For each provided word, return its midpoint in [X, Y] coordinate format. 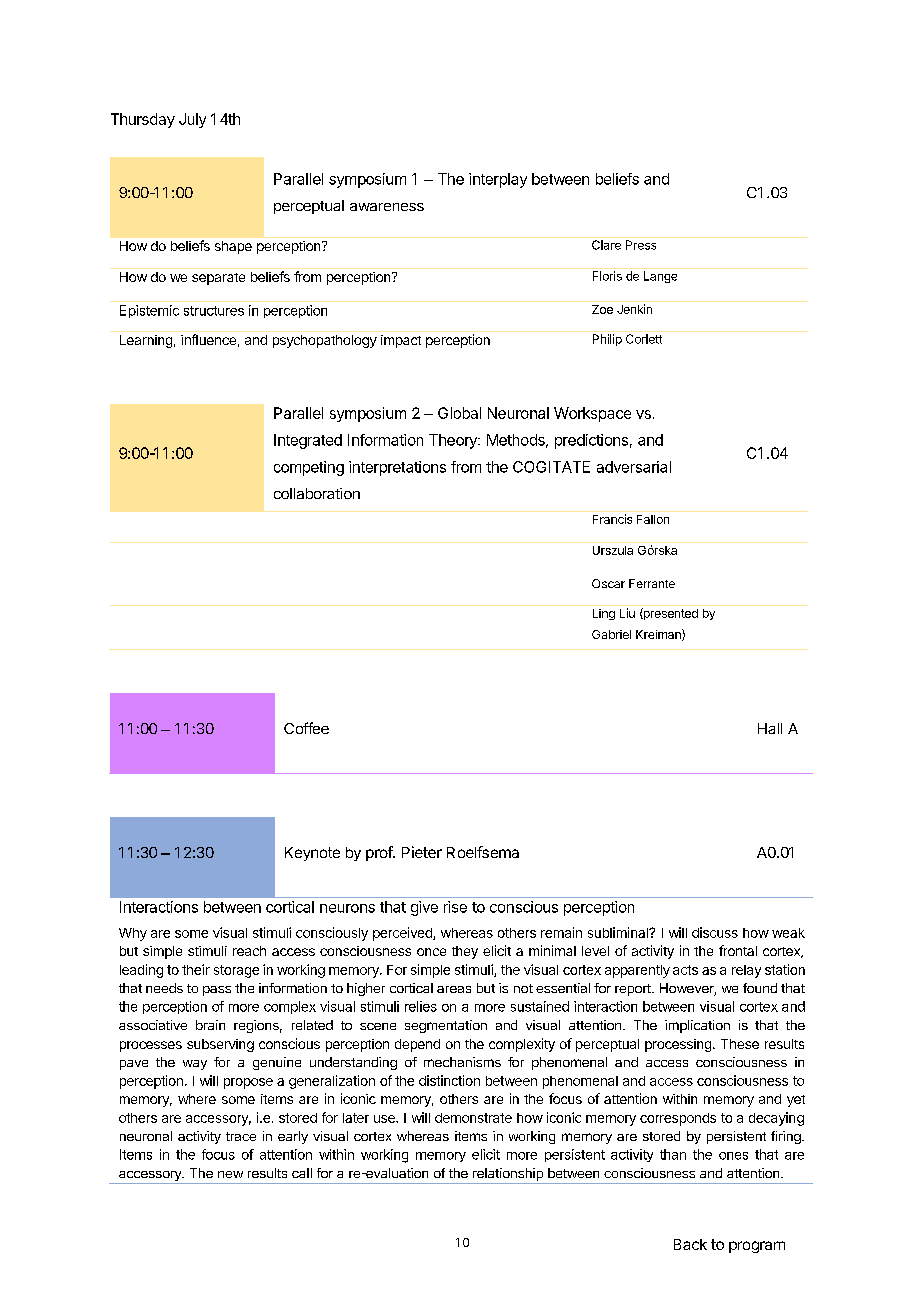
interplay [498, 180]
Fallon [653, 519]
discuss [715, 932]
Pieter [422, 852]
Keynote [312, 854]
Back [690, 1244]
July [192, 120]
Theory [454, 441]
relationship [507, 1176]
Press [641, 245]
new [230, 1174]
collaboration [317, 493]
